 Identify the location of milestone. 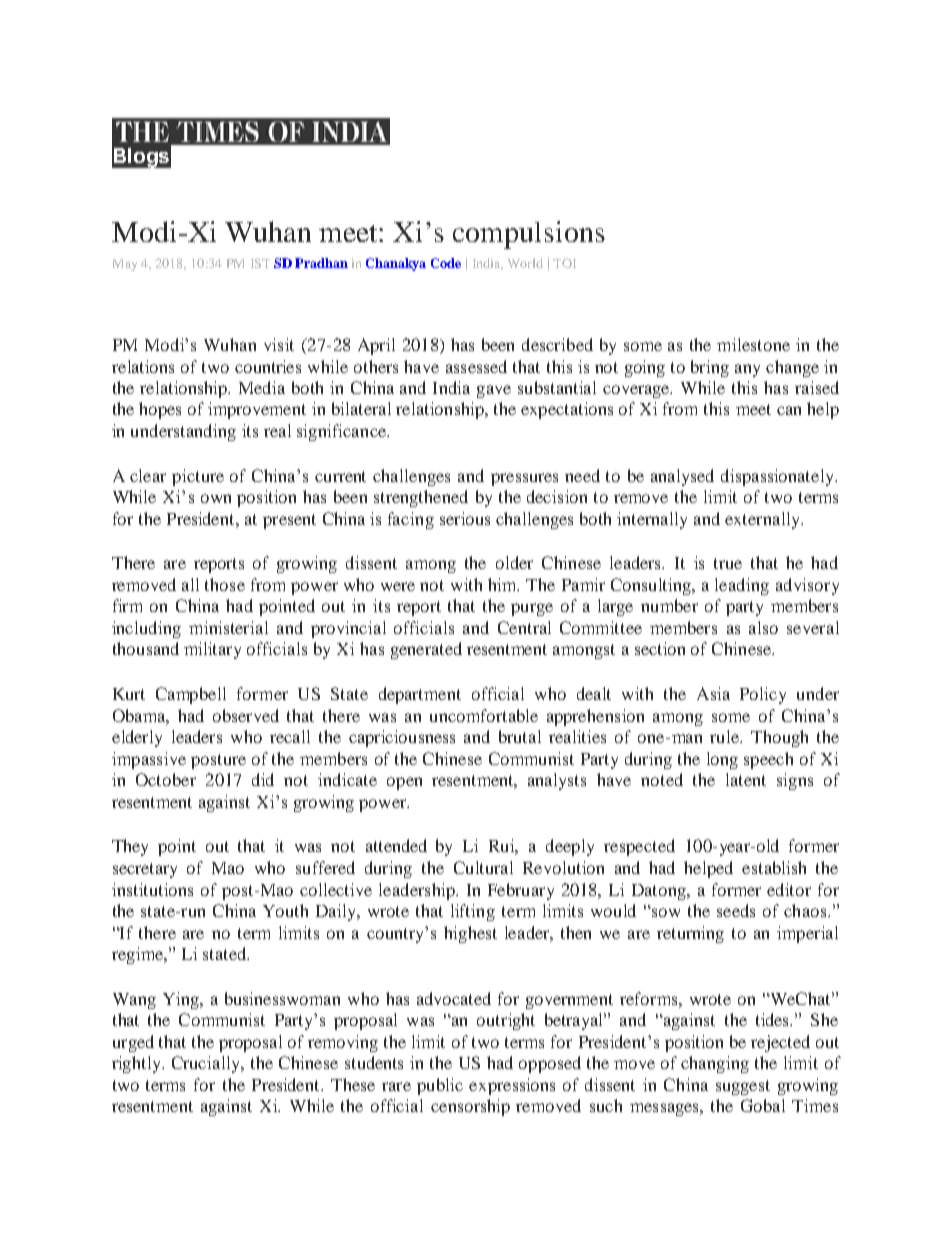
(753, 344).
